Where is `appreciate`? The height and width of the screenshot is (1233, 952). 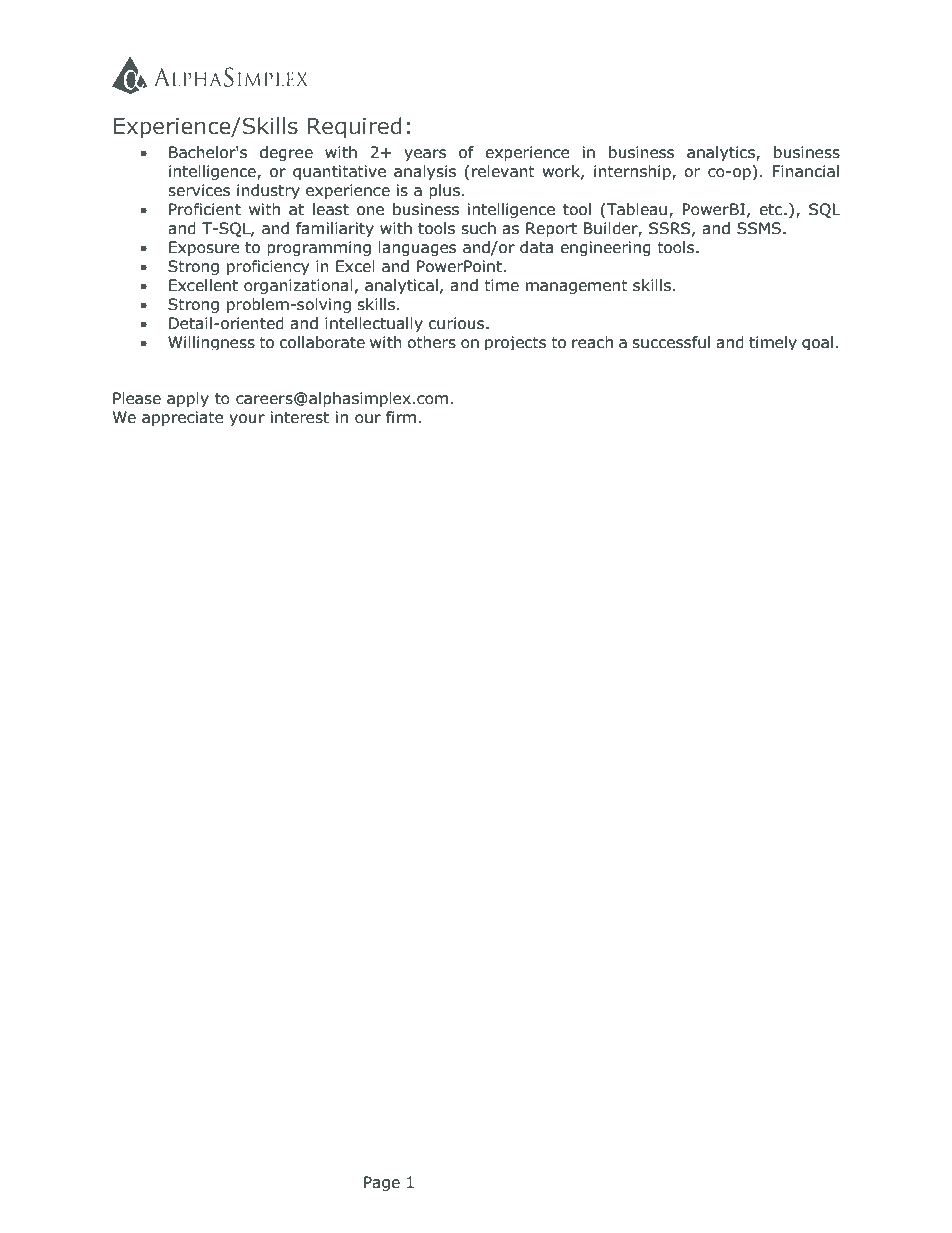
appreciate is located at coordinates (183, 418).
